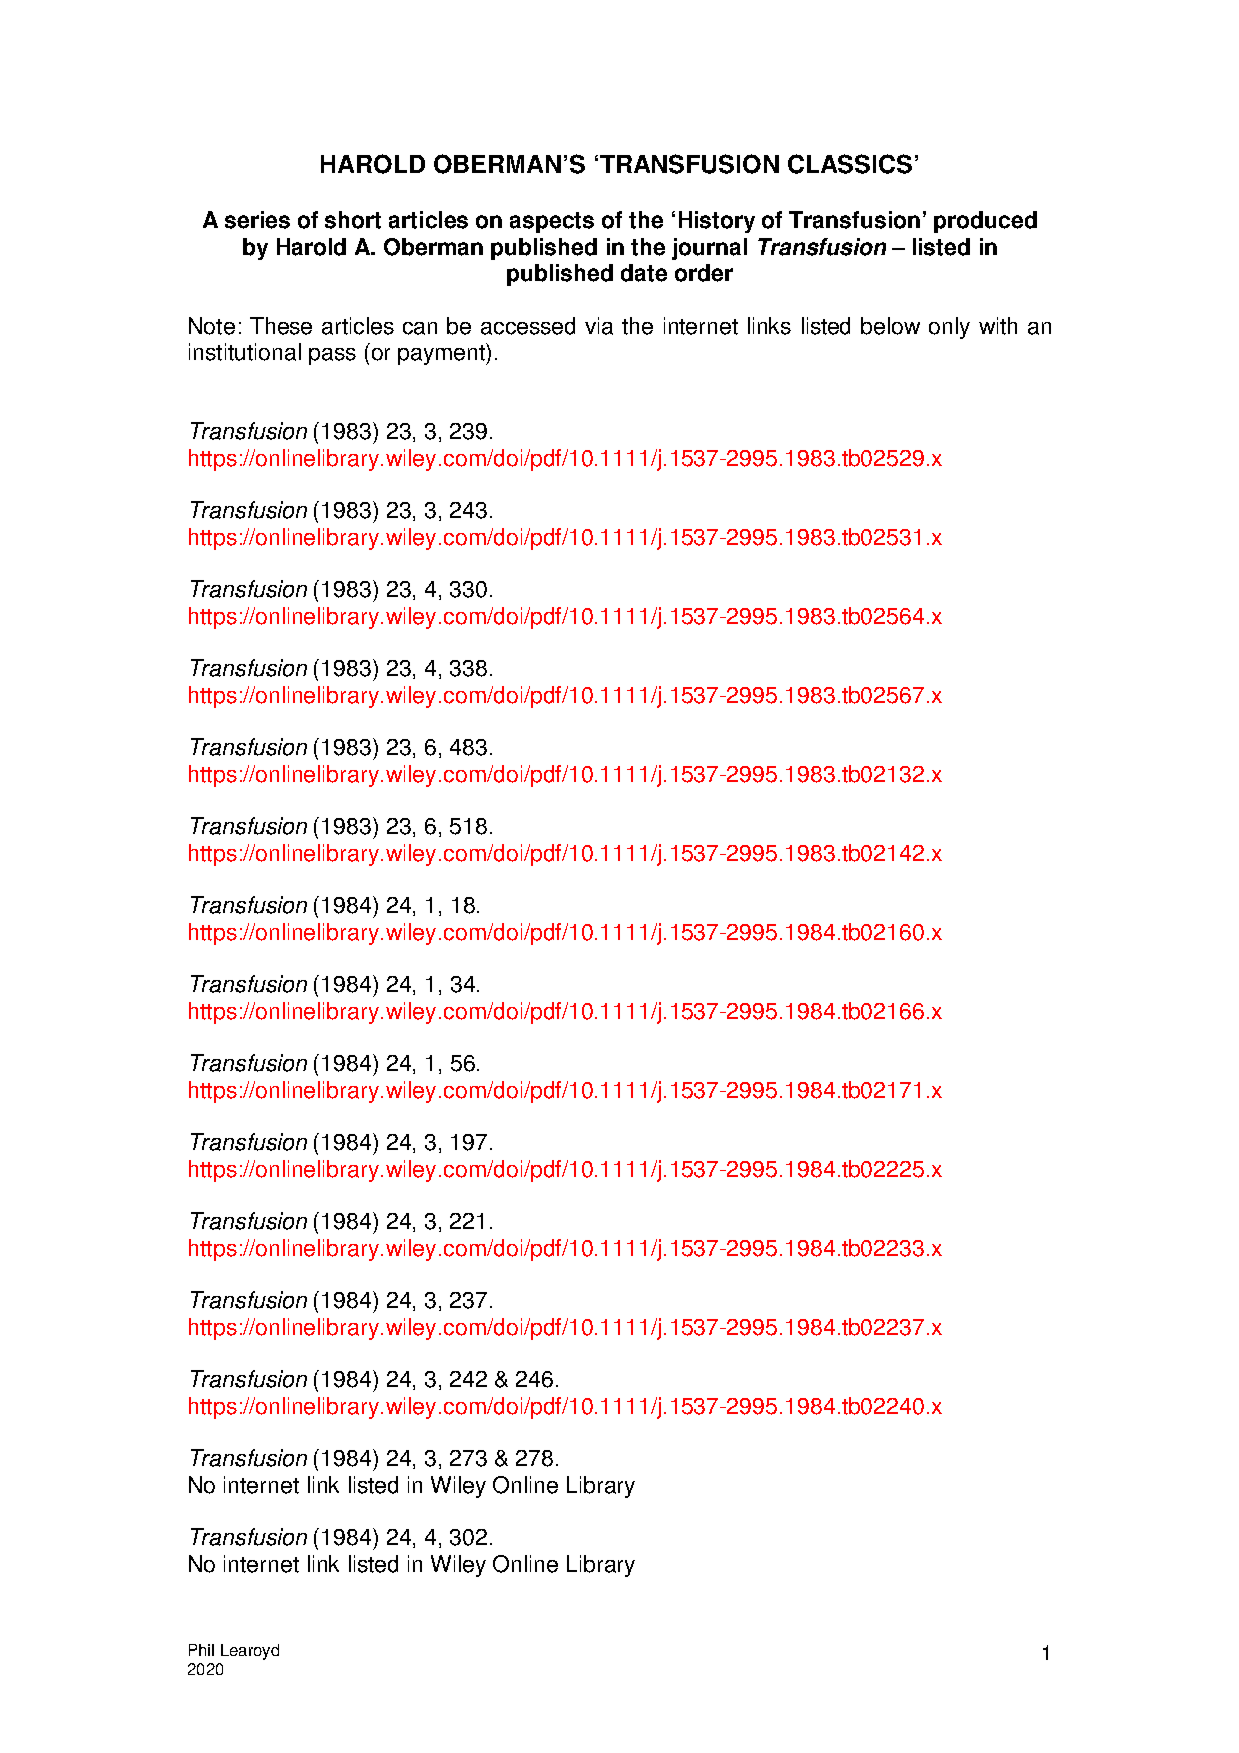  Describe the element at coordinates (949, 328) in the screenshot. I see `only` at that location.
